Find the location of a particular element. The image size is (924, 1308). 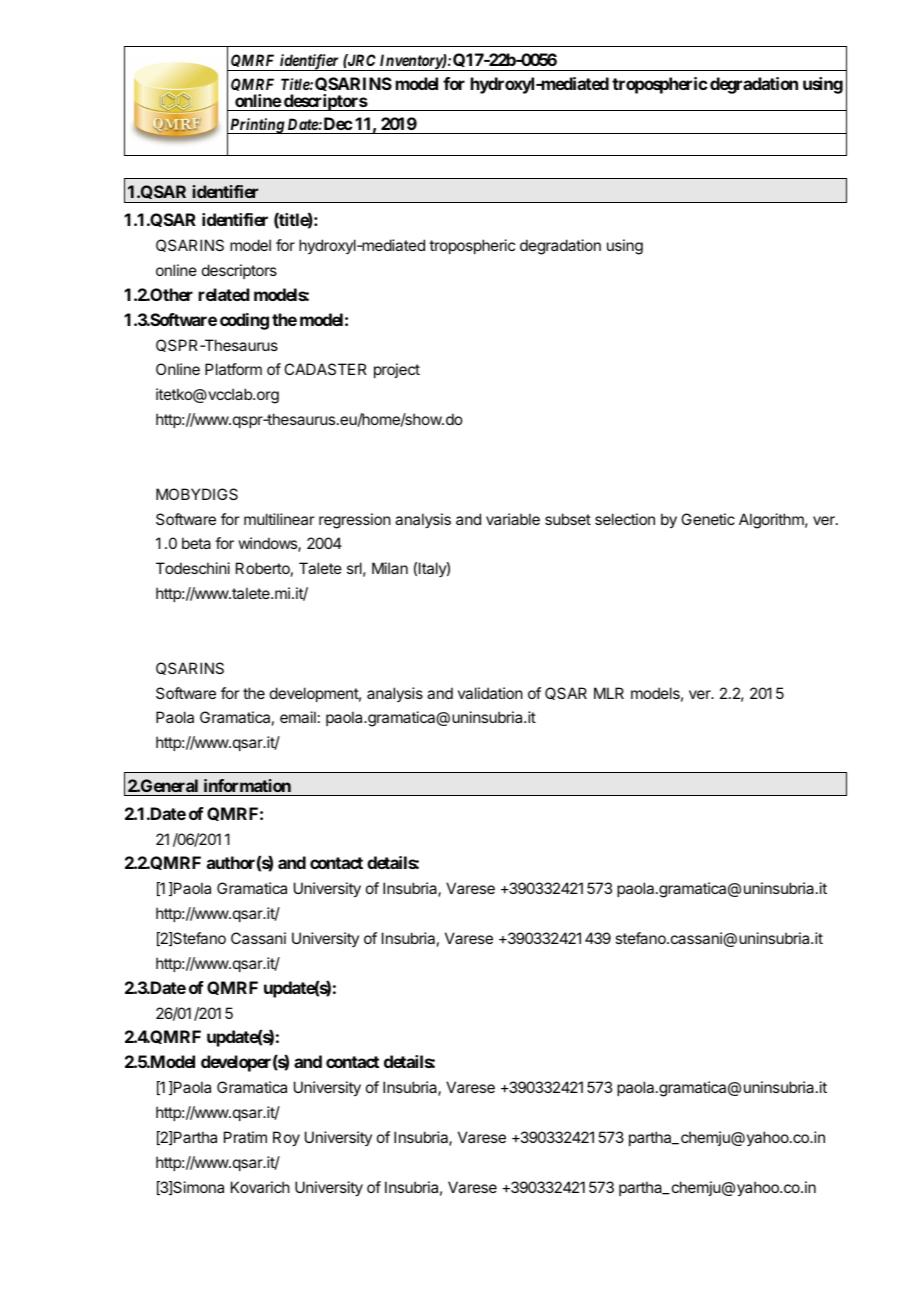

email is located at coordinates (298, 717).
